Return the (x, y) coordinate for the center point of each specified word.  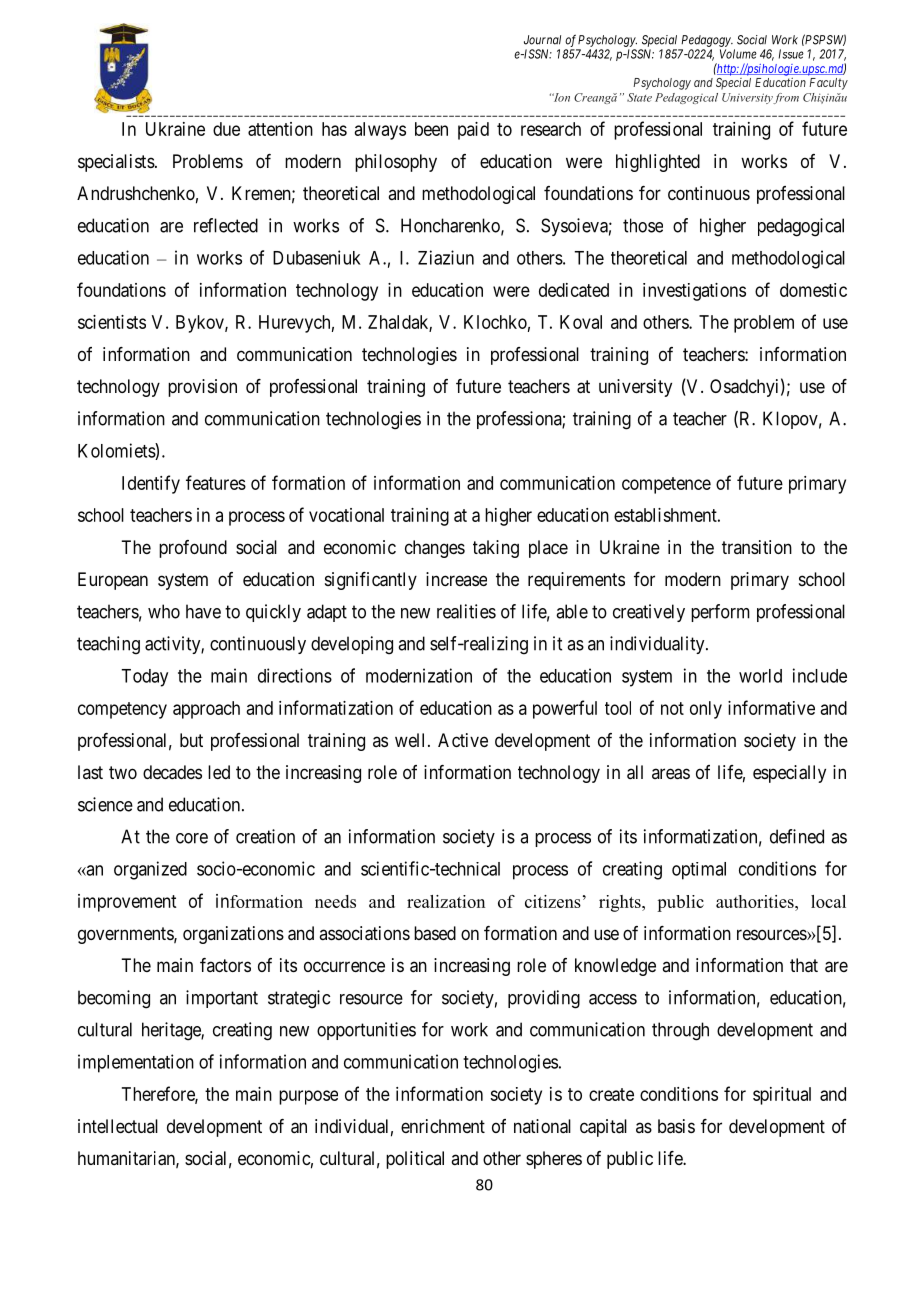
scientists (112, 322)
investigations (694, 292)
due (226, 129)
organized (150, 870)
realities (466, 611)
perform (720, 613)
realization (446, 901)
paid (473, 131)
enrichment (443, 1126)
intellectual (118, 1126)
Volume (738, 54)
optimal (699, 871)
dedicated (574, 290)
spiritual (782, 1096)
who (164, 611)
